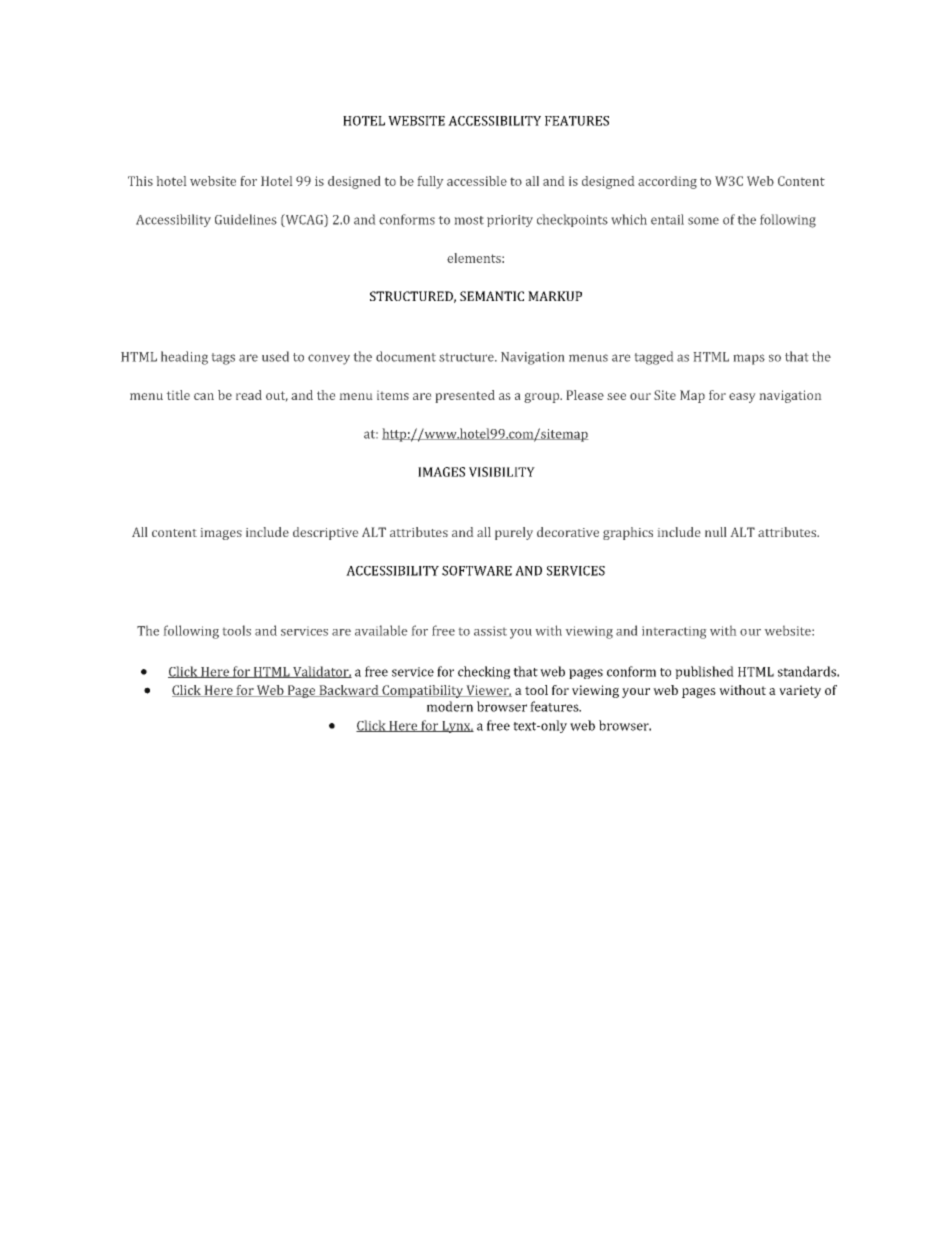 The height and width of the screenshot is (1233, 952). What do you see at coordinates (704, 672) in the screenshot?
I see `published` at bounding box center [704, 672].
